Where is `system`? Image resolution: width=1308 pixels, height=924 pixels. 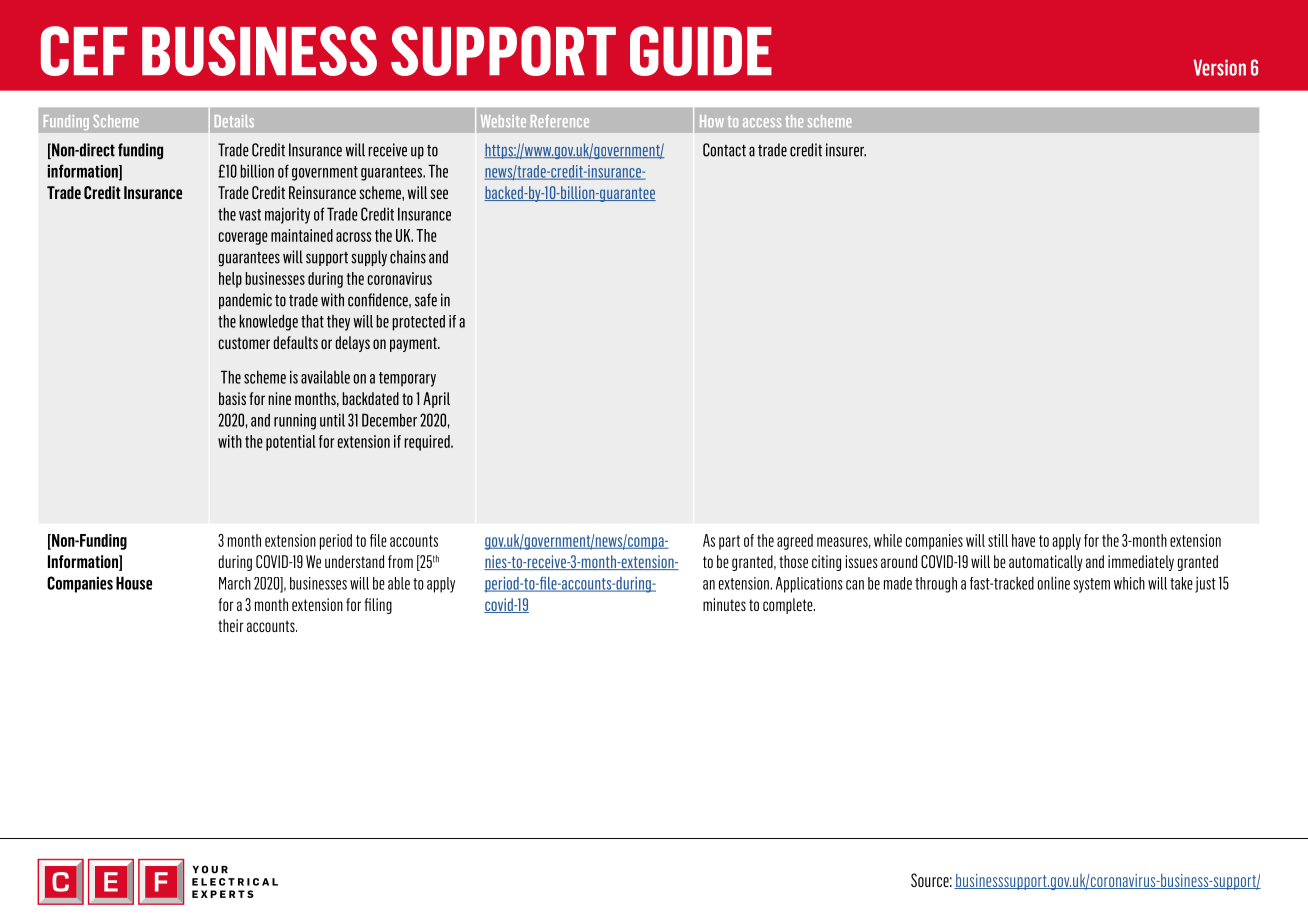 system is located at coordinates (1091, 585).
